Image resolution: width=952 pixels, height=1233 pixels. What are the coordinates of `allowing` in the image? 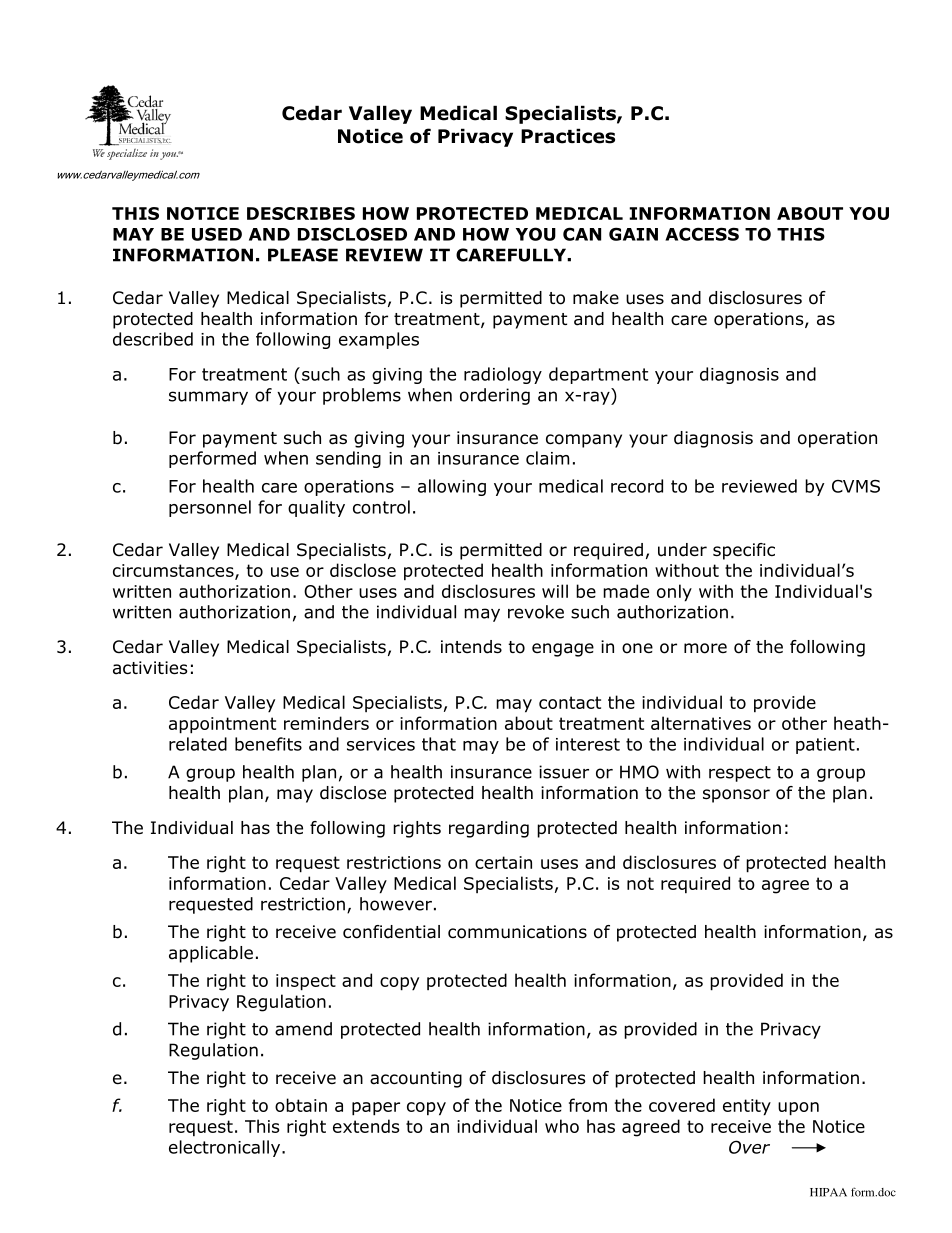 It's located at (452, 487).
